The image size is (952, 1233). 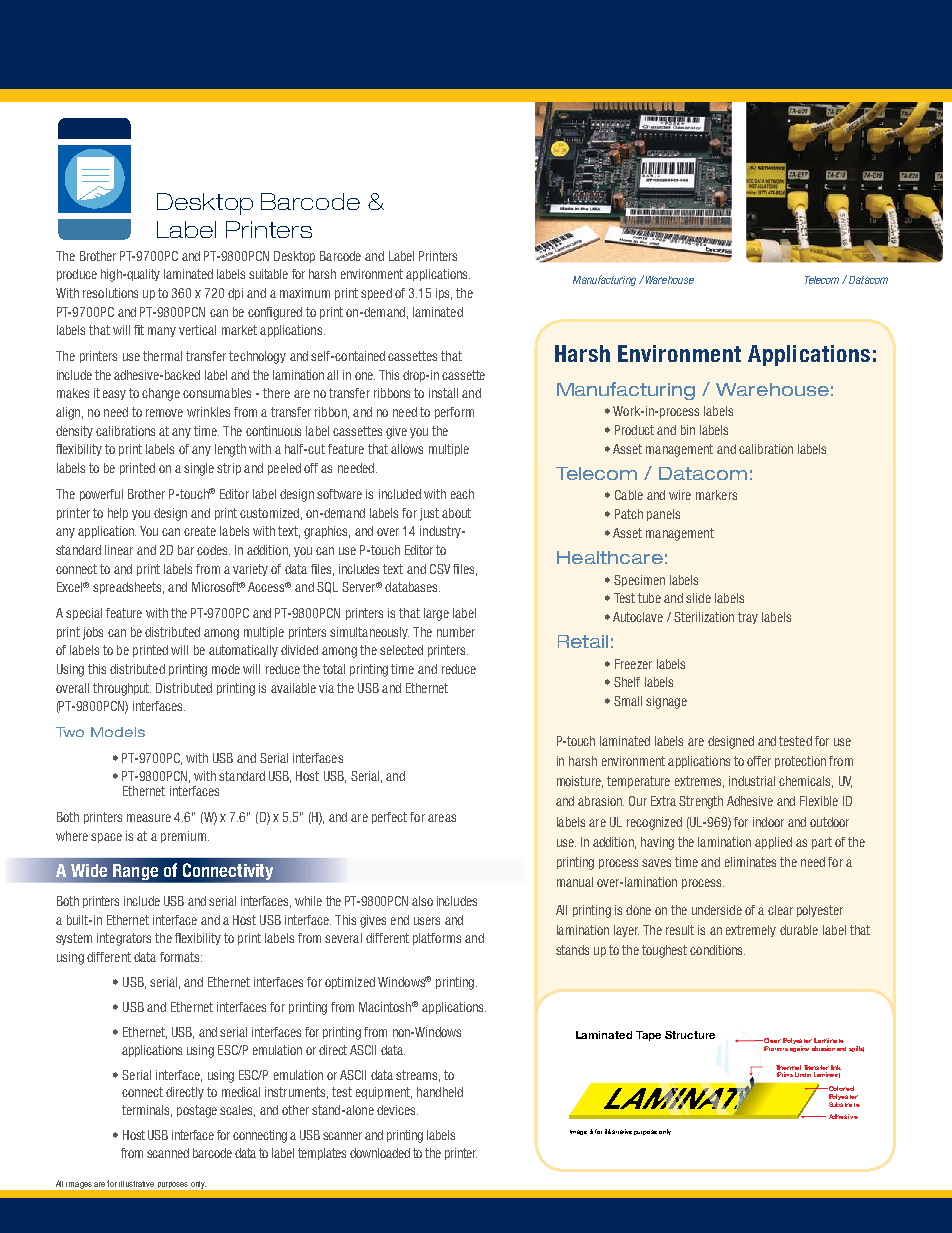 I want to click on integrators, so click(x=124, y=939).
